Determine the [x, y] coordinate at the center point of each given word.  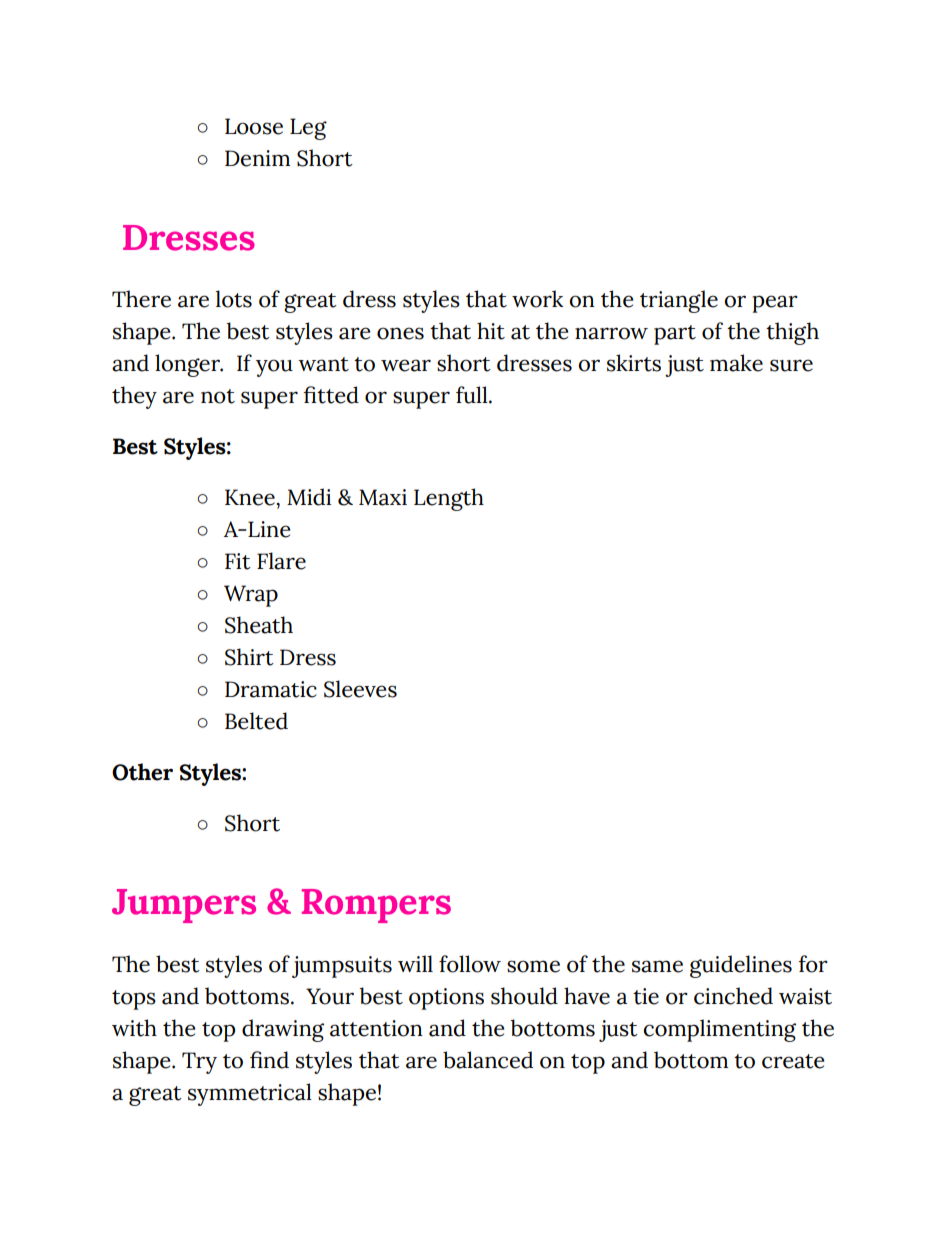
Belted [256, 721]
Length [449, 499]
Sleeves [360, 689]
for [813, 964]
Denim [257, 158]
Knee [251, 497]
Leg [308, 129]
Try [199, 1063]
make [736, 363]
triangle [679, 301]
